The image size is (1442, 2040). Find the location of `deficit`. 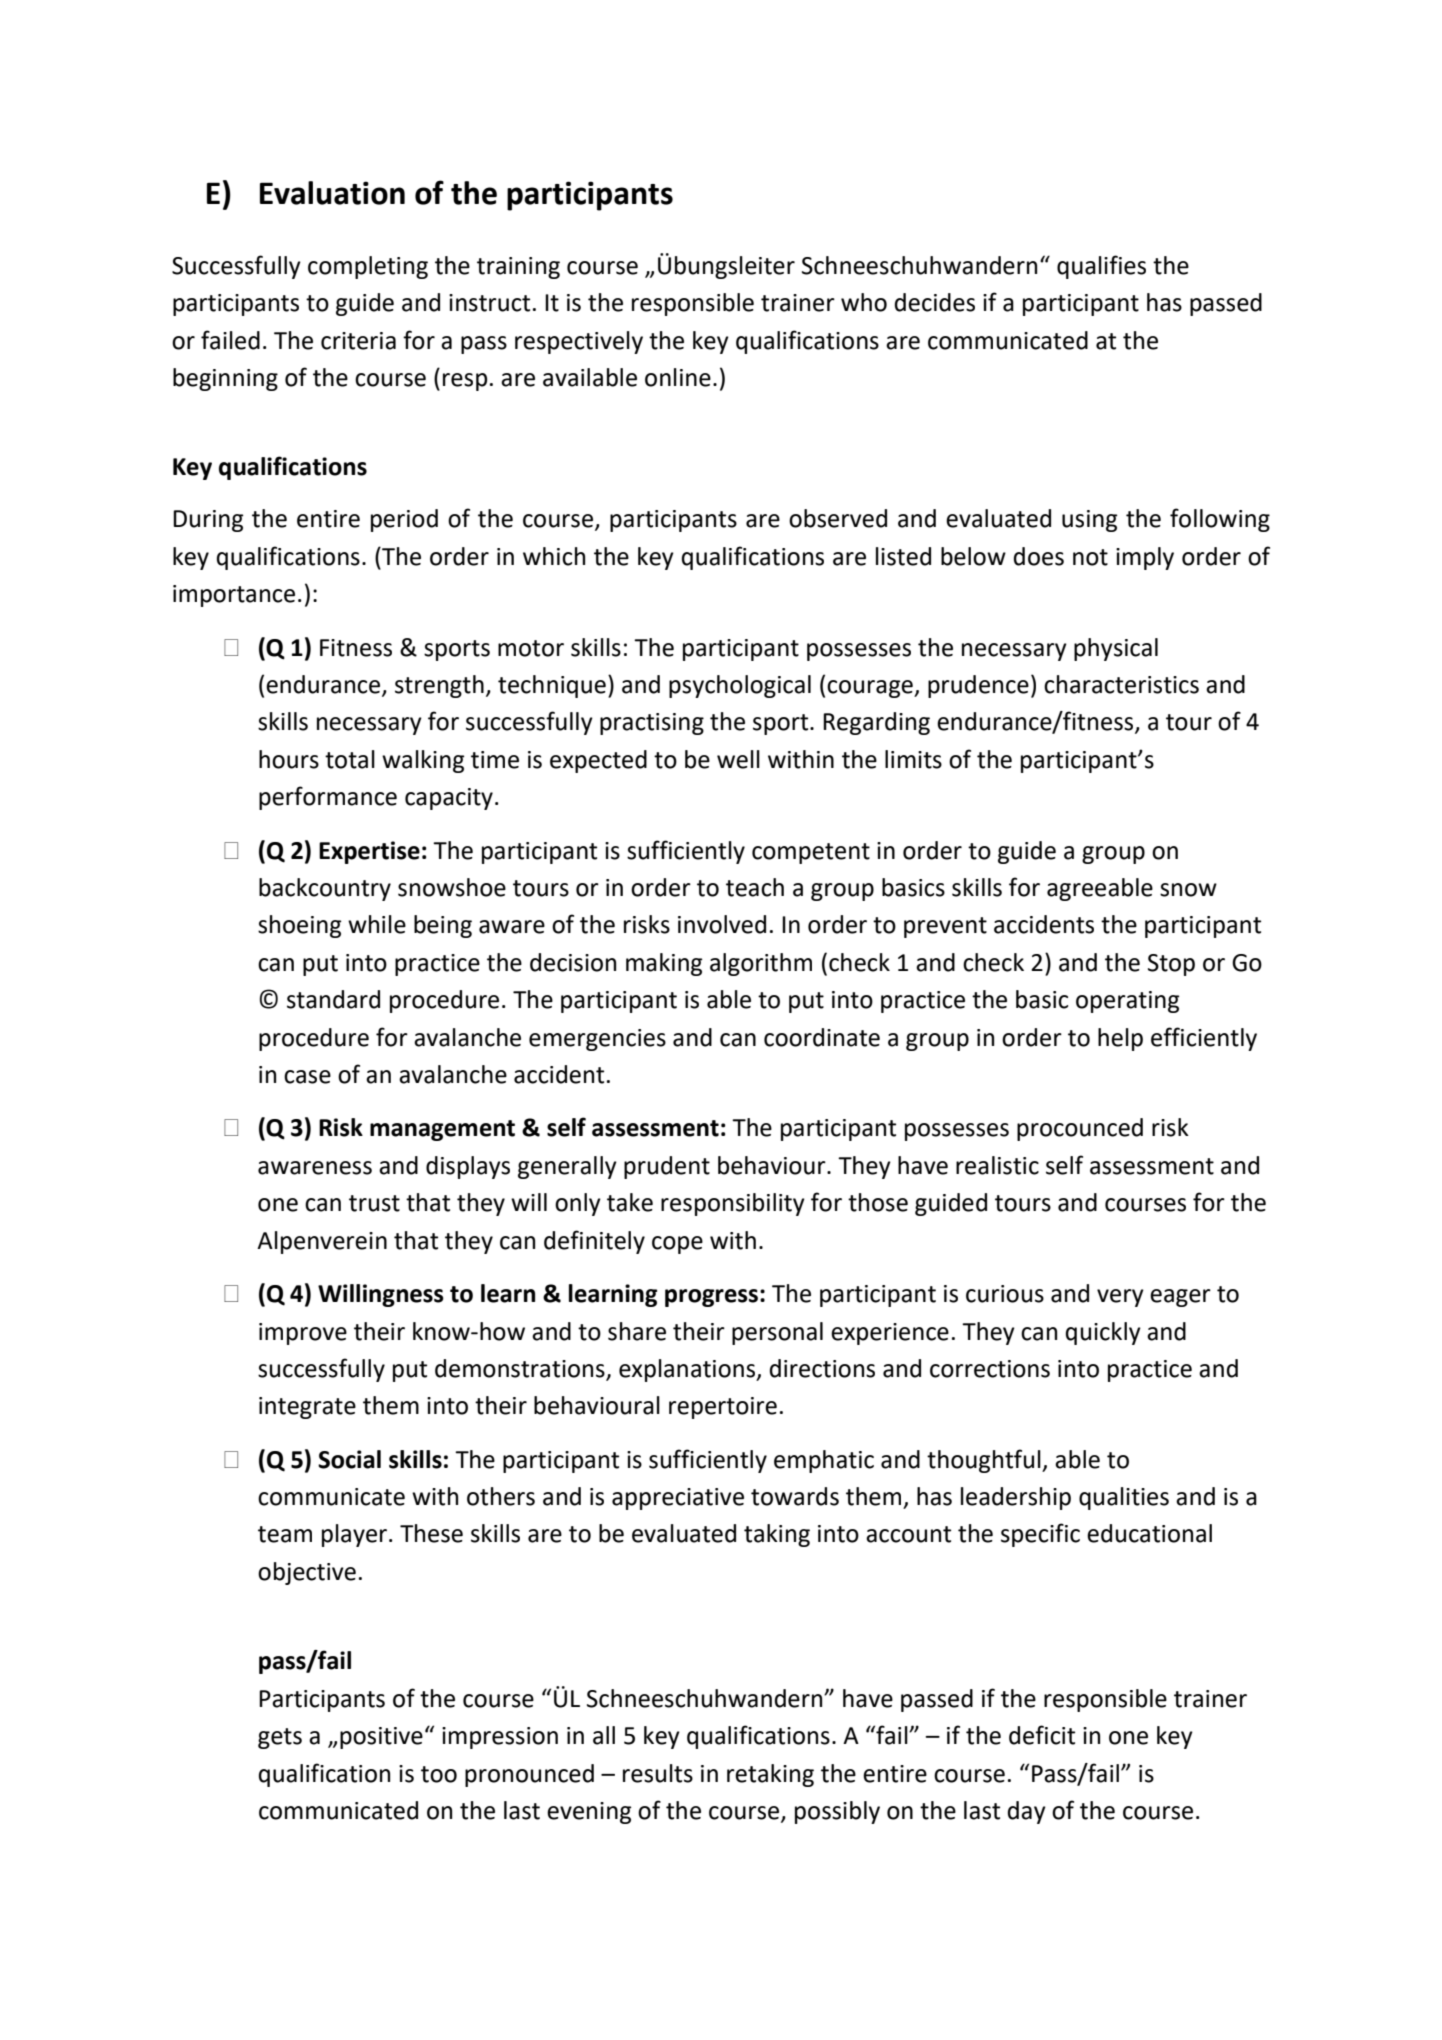

deficit is located at coordinates (1042, 1735).
